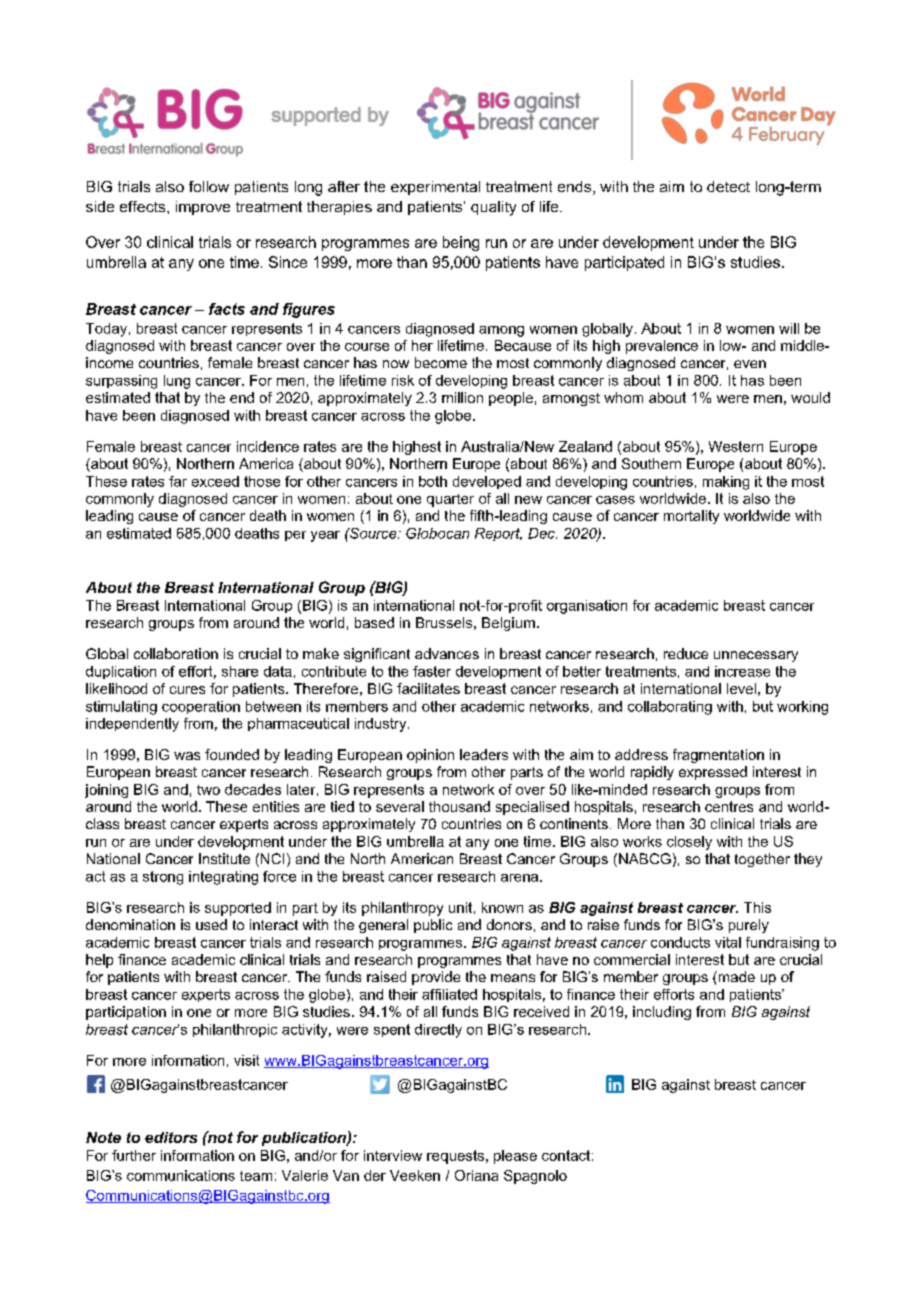 This screenshot has width=924, height=1308. What do you see at coordinates (493, 208) in the screenshot?
I see `quality` at bounding box center [493, 208].
